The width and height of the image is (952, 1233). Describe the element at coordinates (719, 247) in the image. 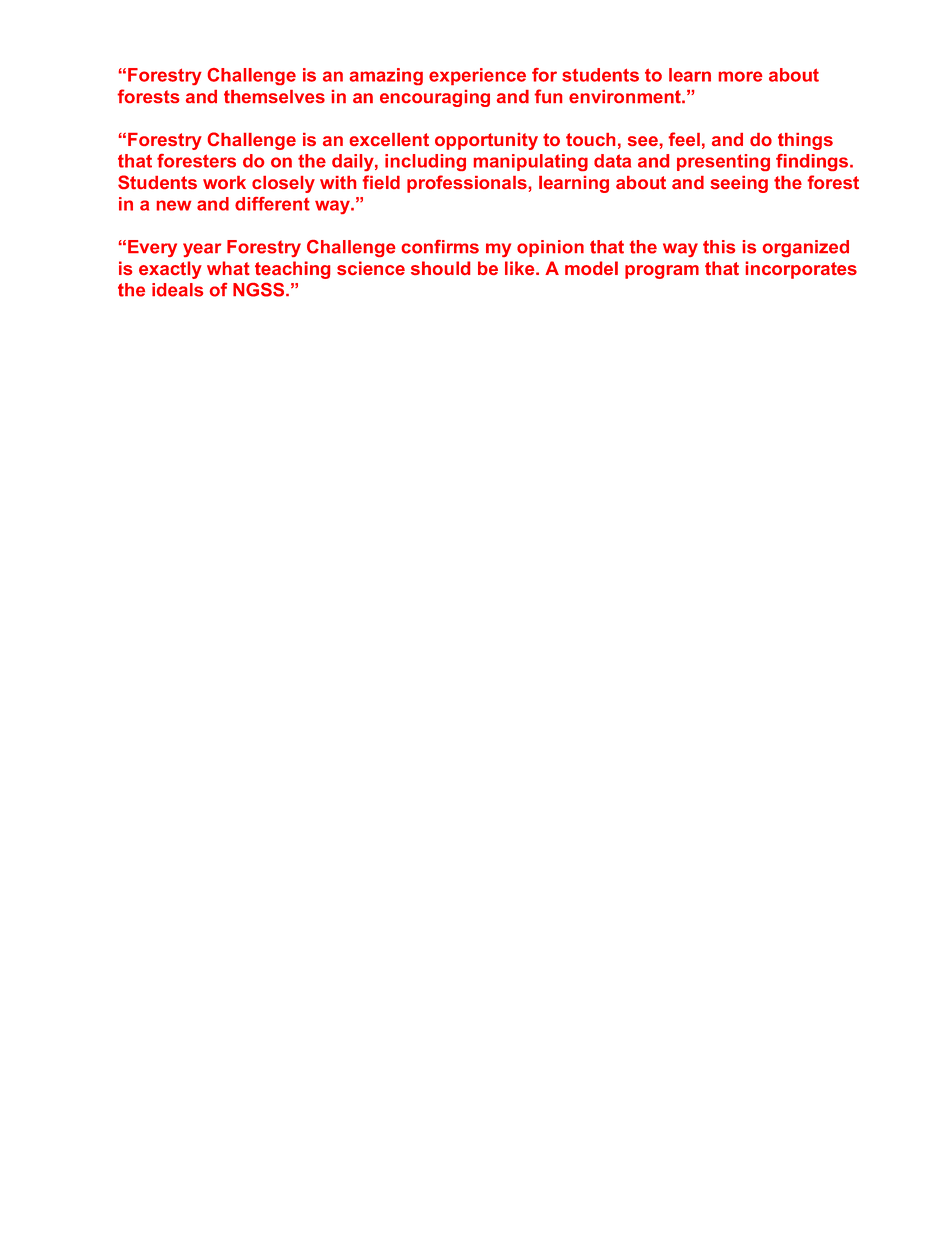

I see `this` at that location.
